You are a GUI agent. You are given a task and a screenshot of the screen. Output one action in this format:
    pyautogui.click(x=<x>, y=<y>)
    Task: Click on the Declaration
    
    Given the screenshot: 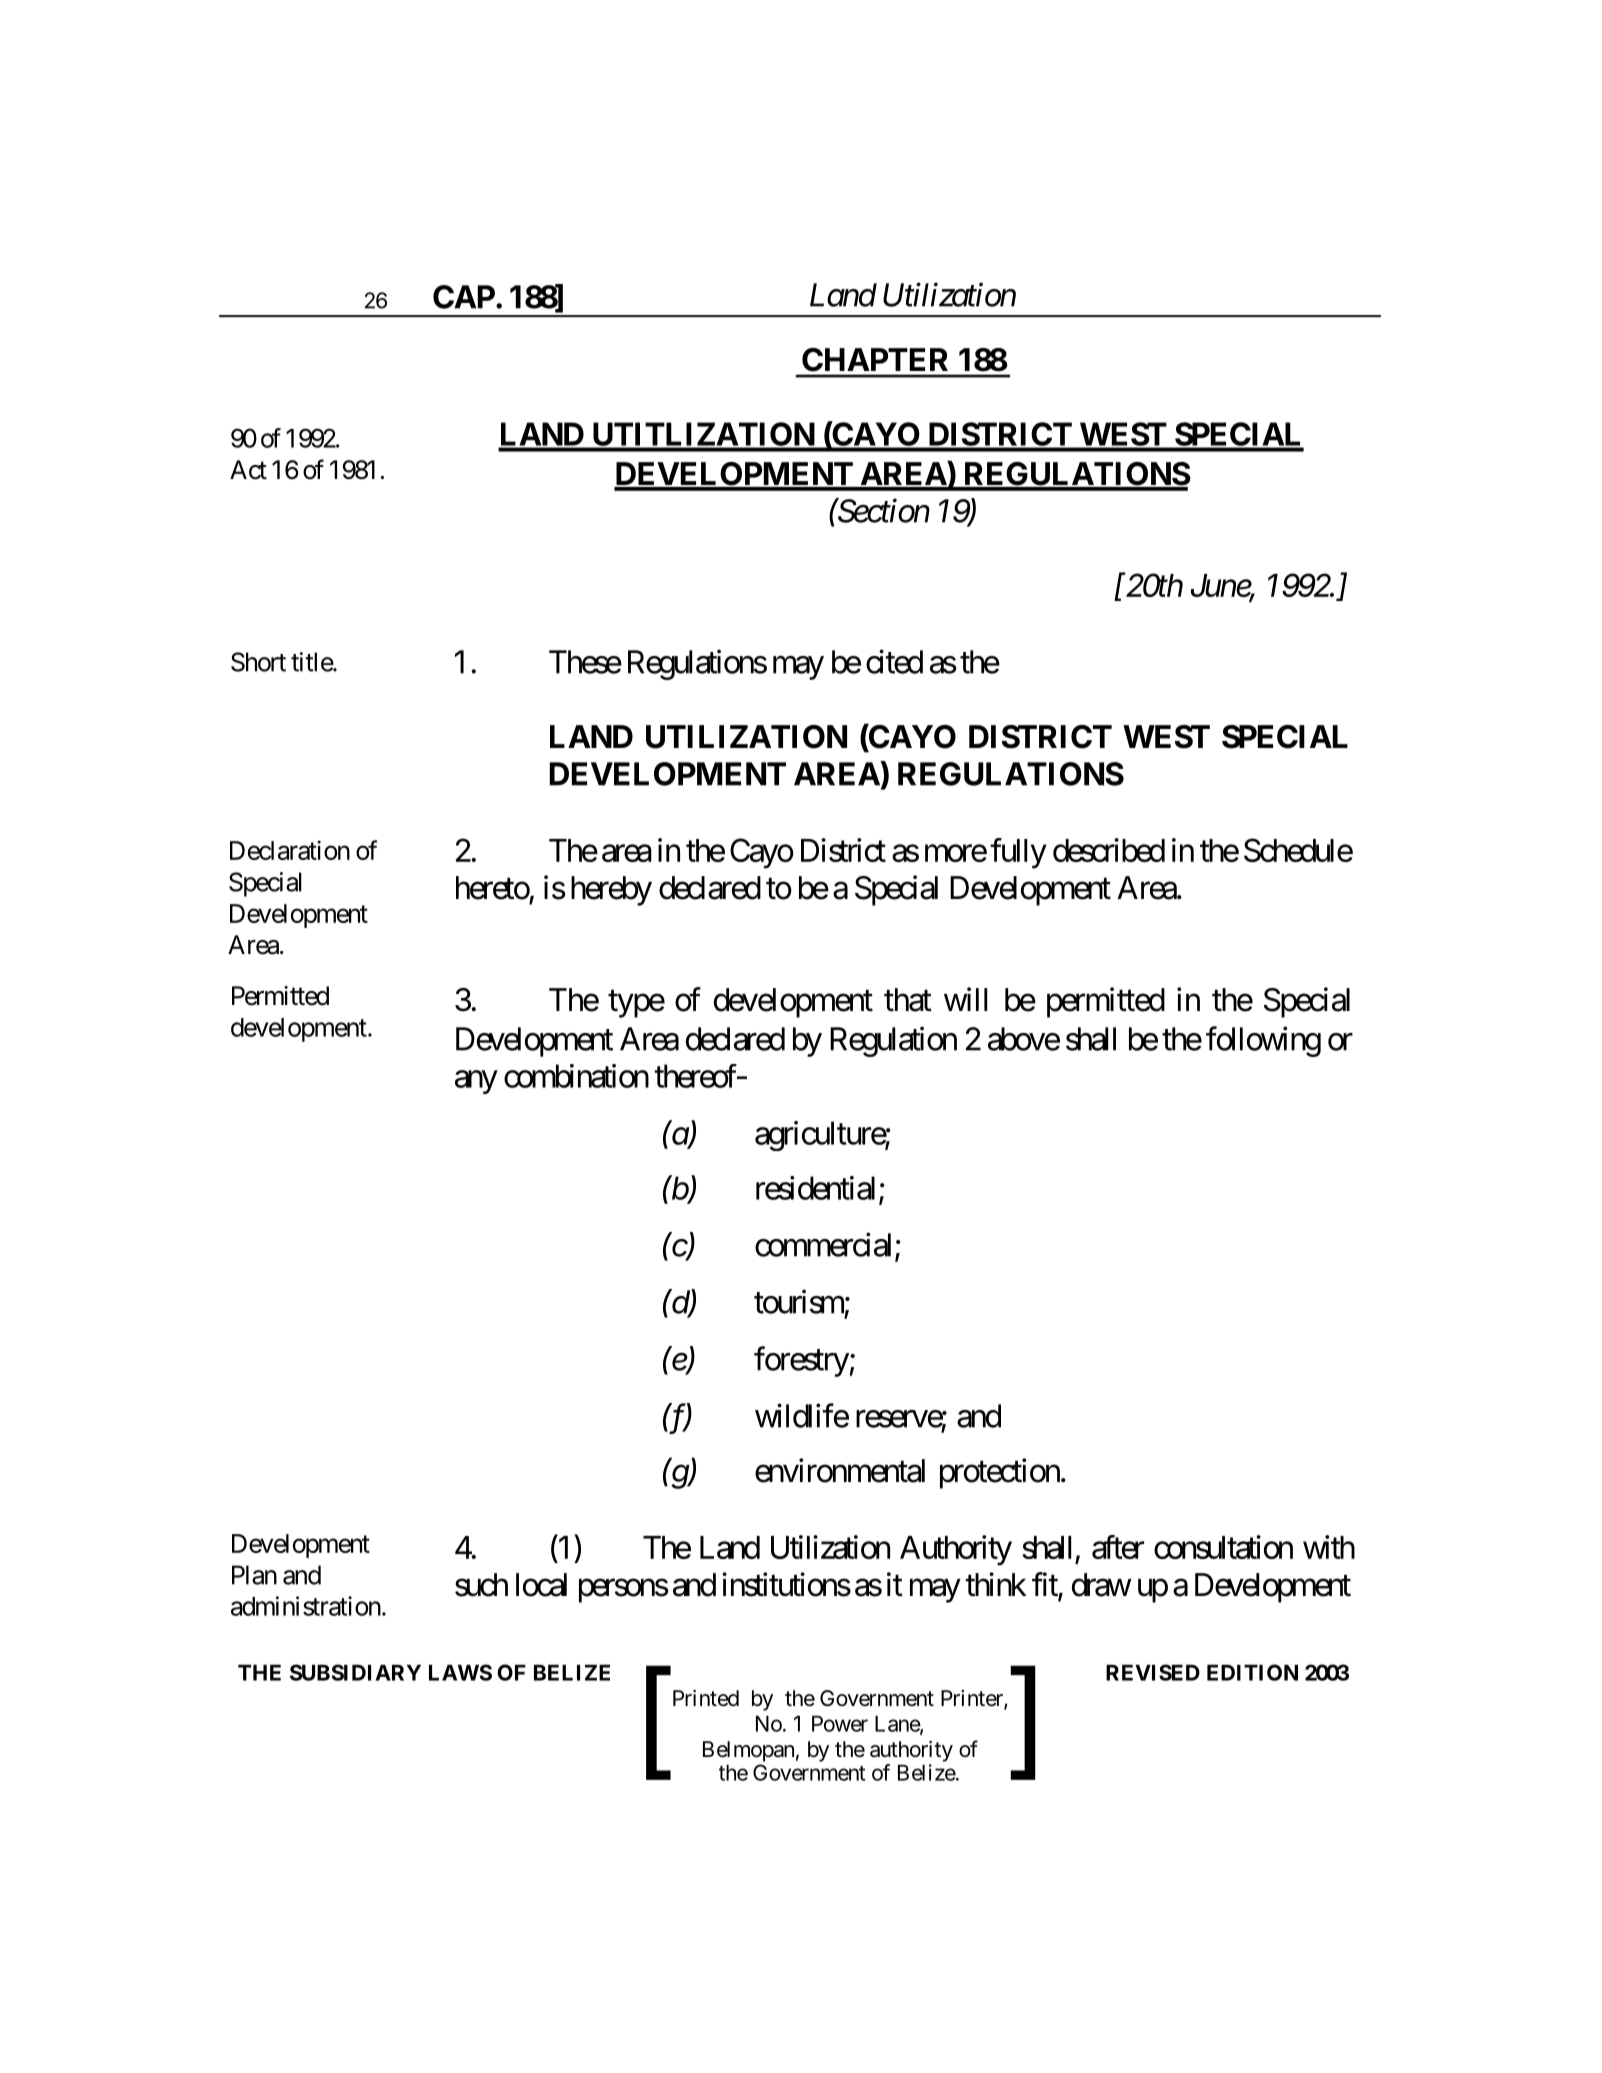 What is the action you would take?
    pyautogui.click(x=290, y=850)
